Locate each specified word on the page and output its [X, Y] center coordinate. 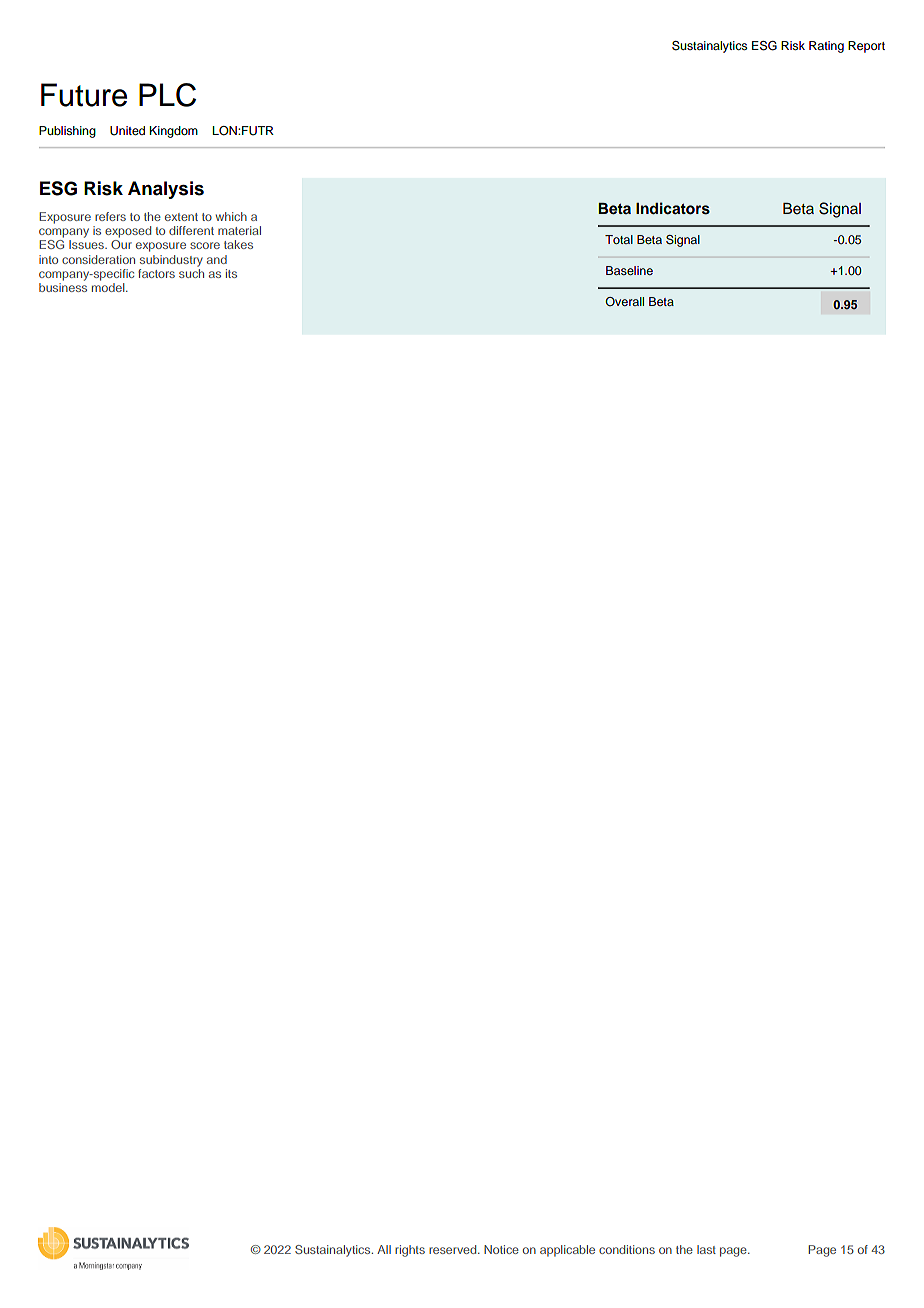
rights [410, 1251]
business [63, 287]
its [231, 273]
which [231, 216]
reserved [454, 1249]
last [706, 1249]
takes [238, 244]
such [191, 273]
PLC [167, 95]
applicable [567, 1251]
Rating [826, 47]
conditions [627, 1249]
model [109, 287]
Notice [501, 1249]
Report [866, 47]
